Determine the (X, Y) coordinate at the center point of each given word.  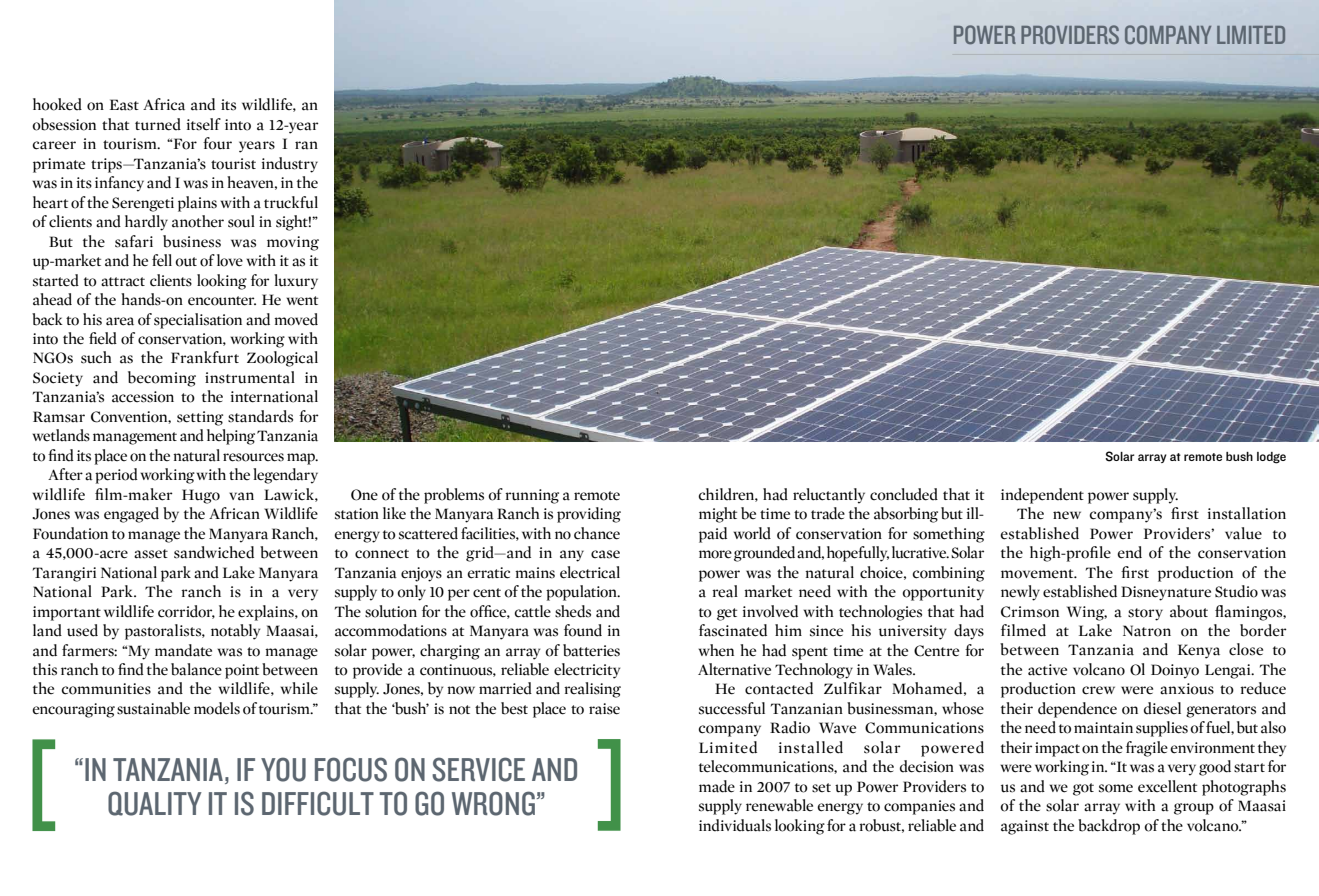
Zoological (282, 359)
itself (204, 124)
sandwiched (214, 552)
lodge (1271, 458)
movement (1038, 574)
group (1194, 809)
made (717, 786)
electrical (590, 572)
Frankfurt (205, 357)
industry (290, 165)
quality (155, 803)
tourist (233, 164)
